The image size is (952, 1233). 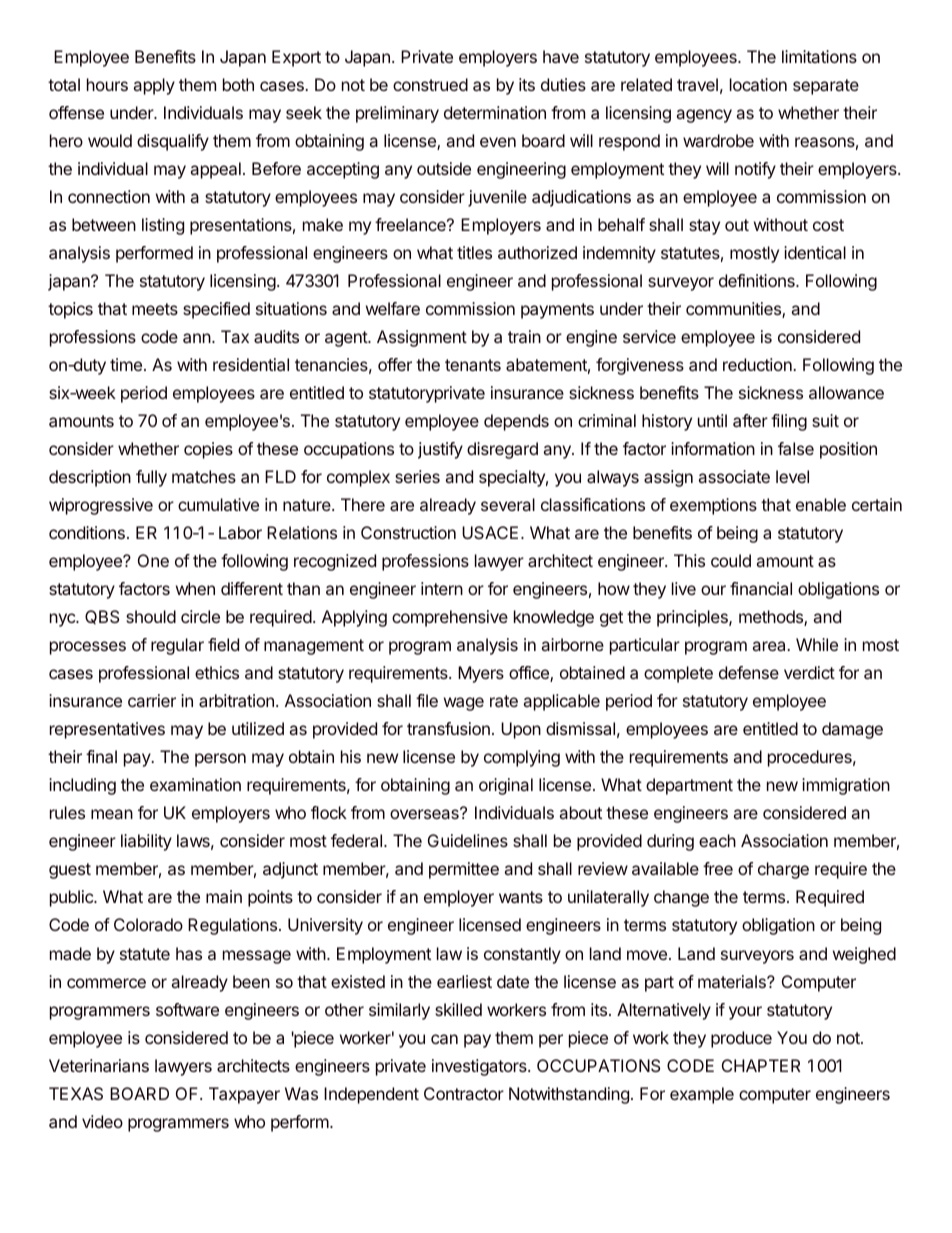 What do you see at coordinates (464, 1093) in the document?
I see `Contractor` at bounding box center [464, 1093].
